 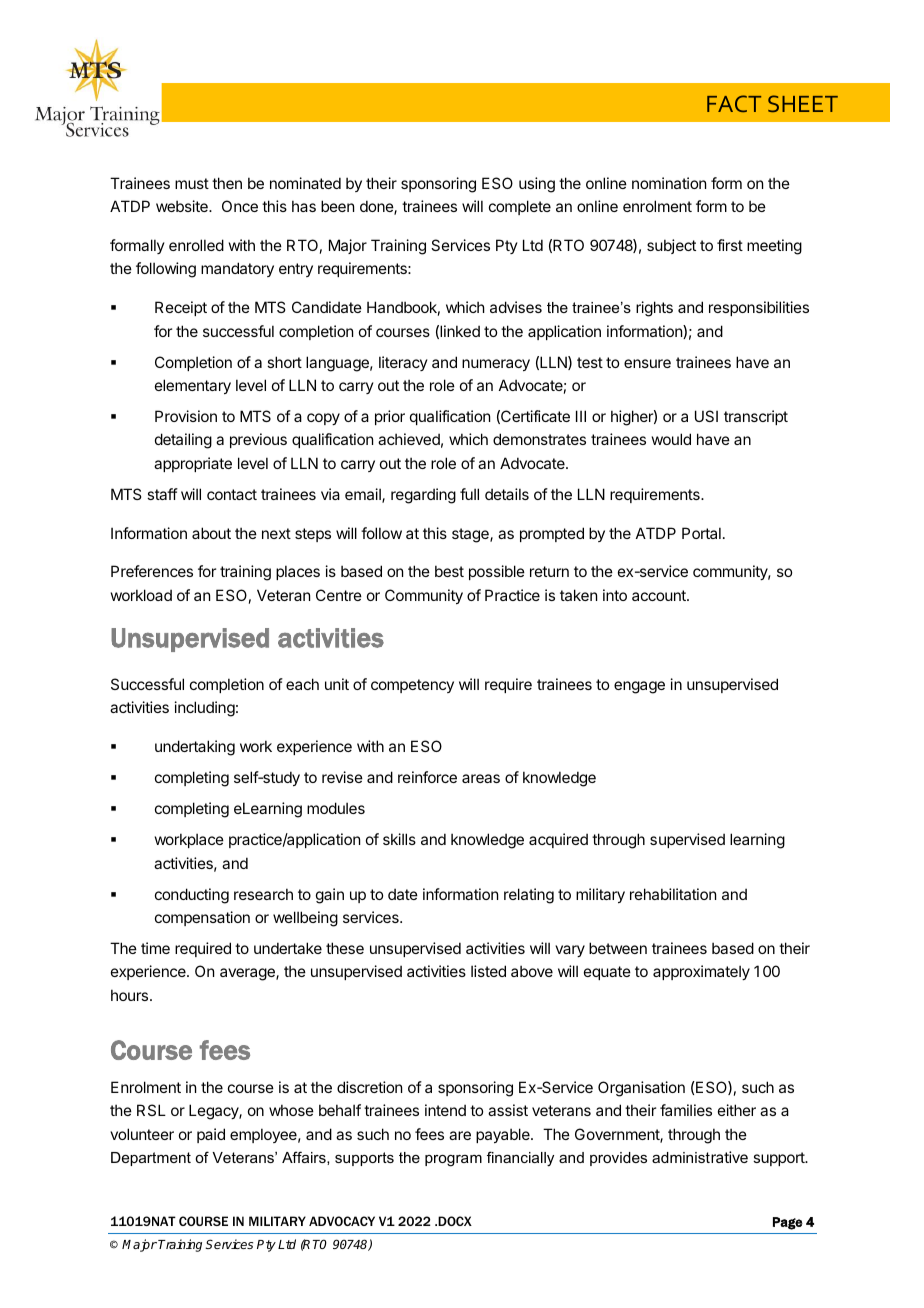 What do you see at coordinates (734, 103) in the screenshot?
I see `FACT` at bounding box center [734, 103].
